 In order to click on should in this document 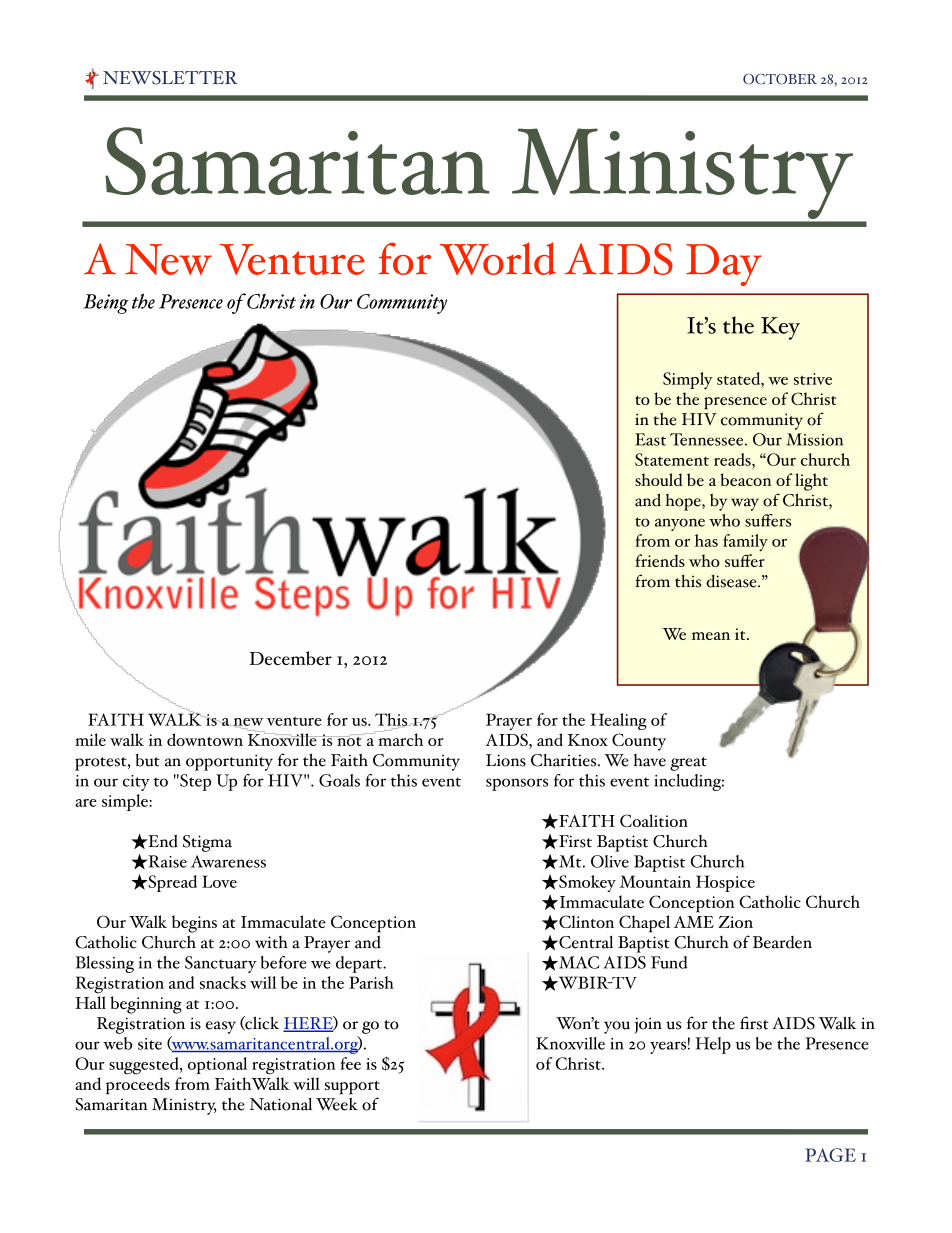, I will do `click(658, 479)`.
